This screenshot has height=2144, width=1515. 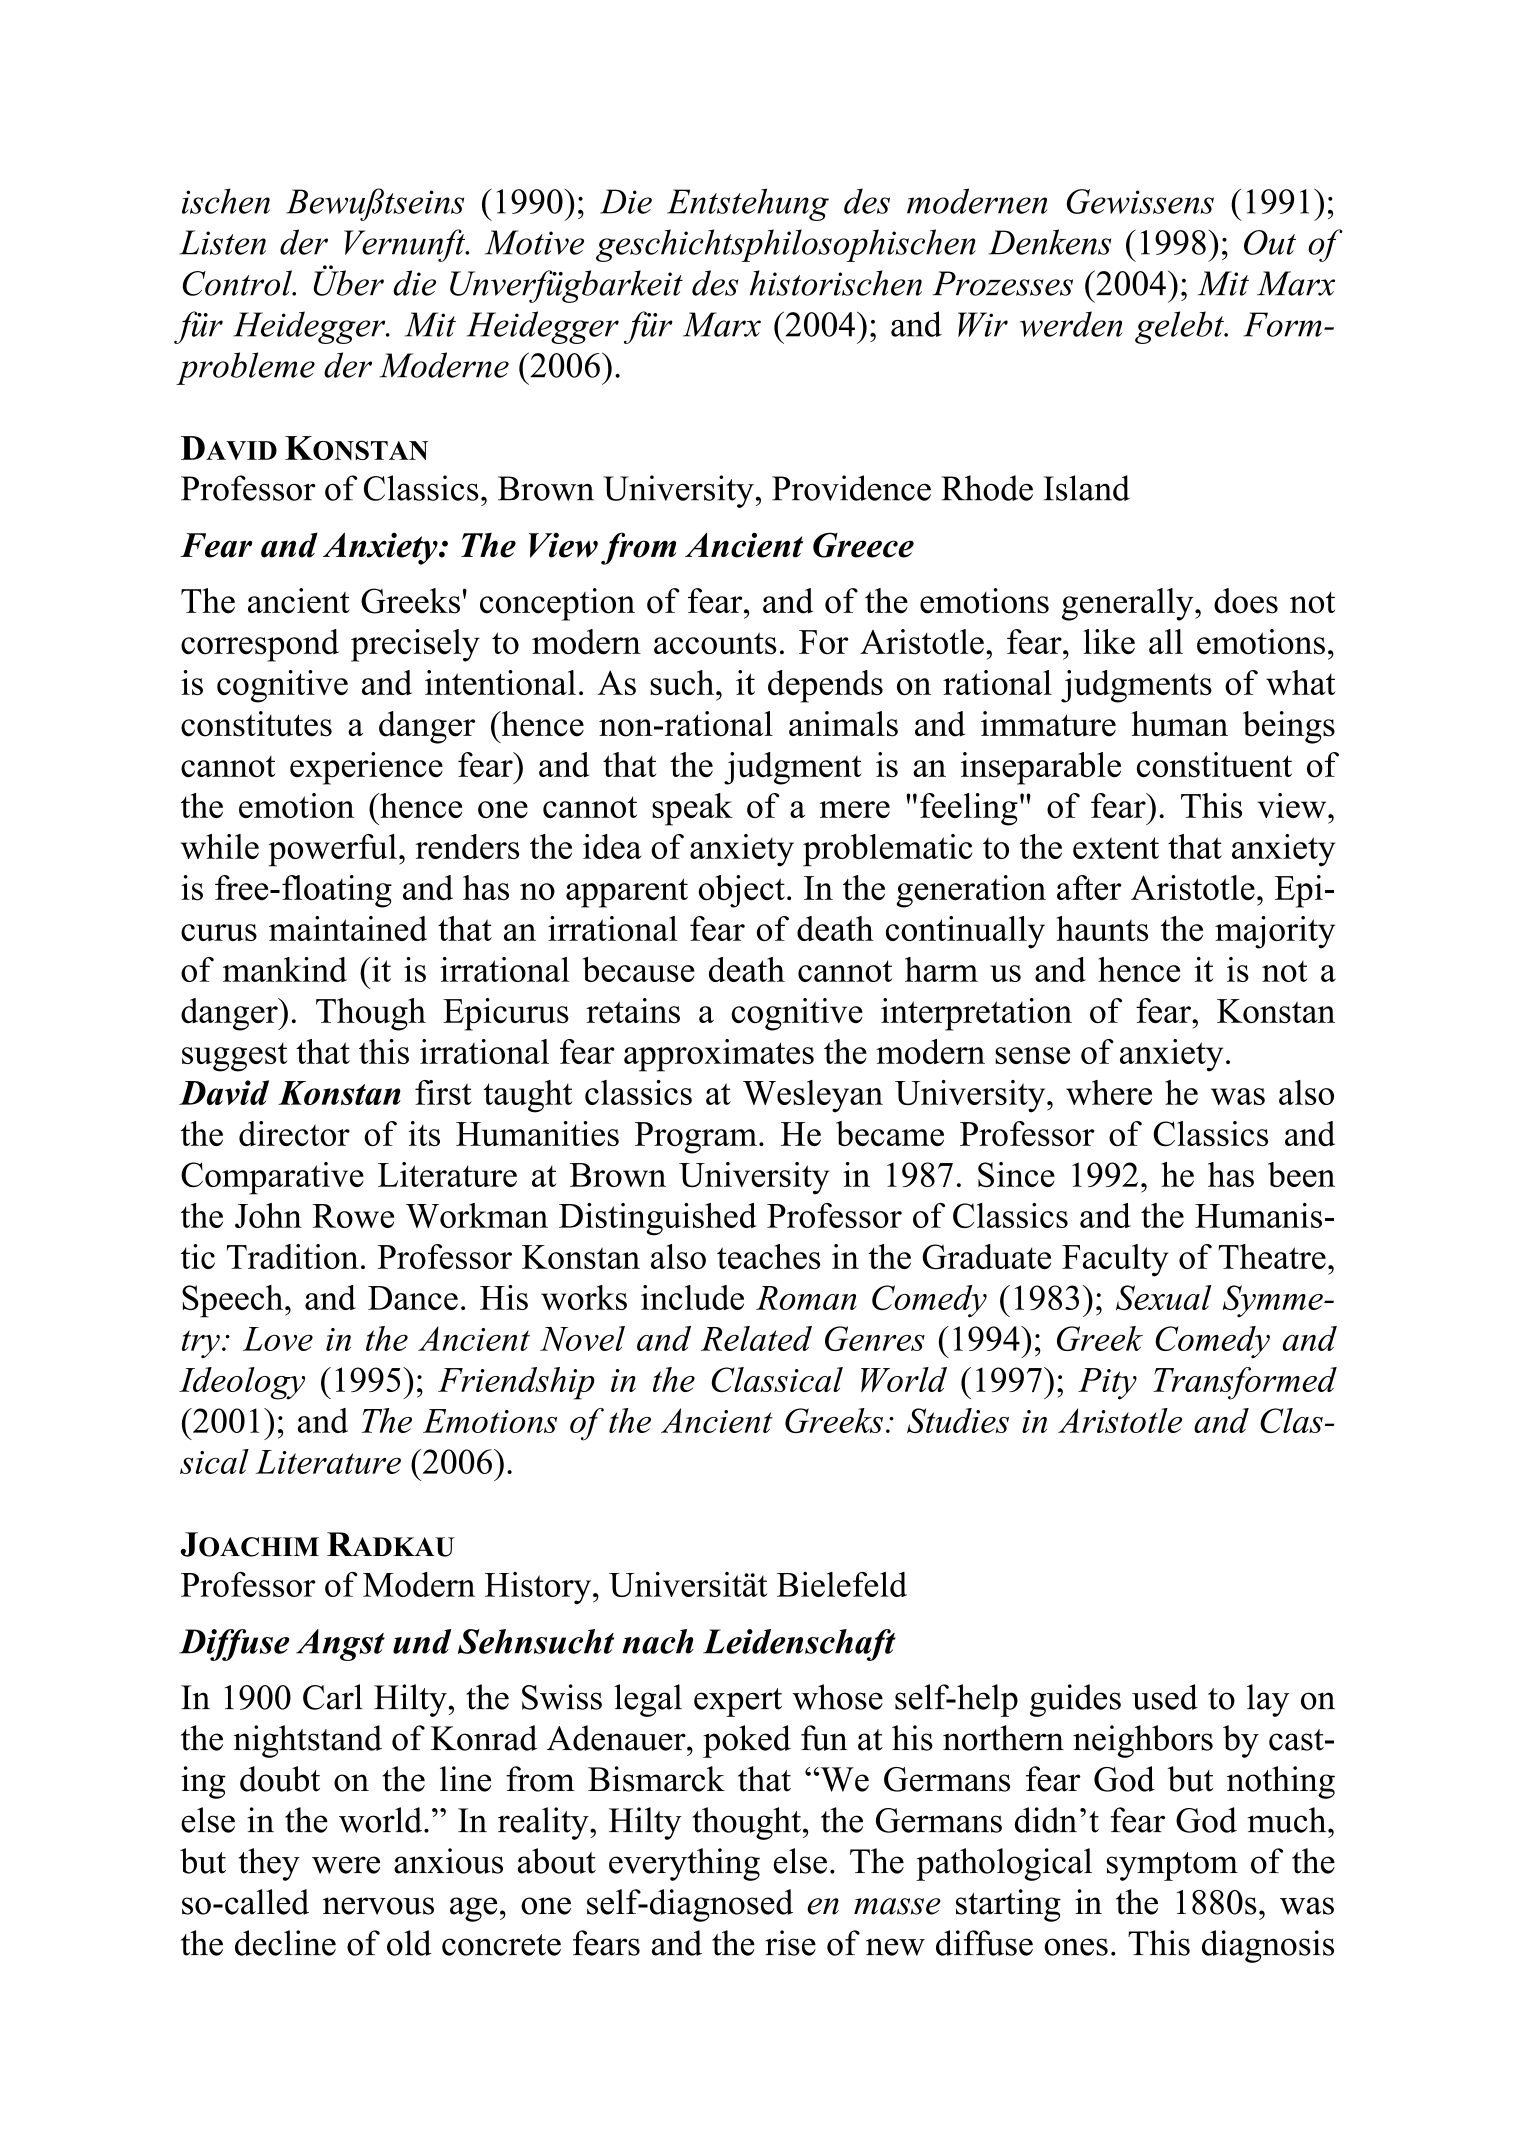 What do you see at coordinates (413, 1298) in the screenshot?
I see `Dance` at bounding box center [413, 1298].
